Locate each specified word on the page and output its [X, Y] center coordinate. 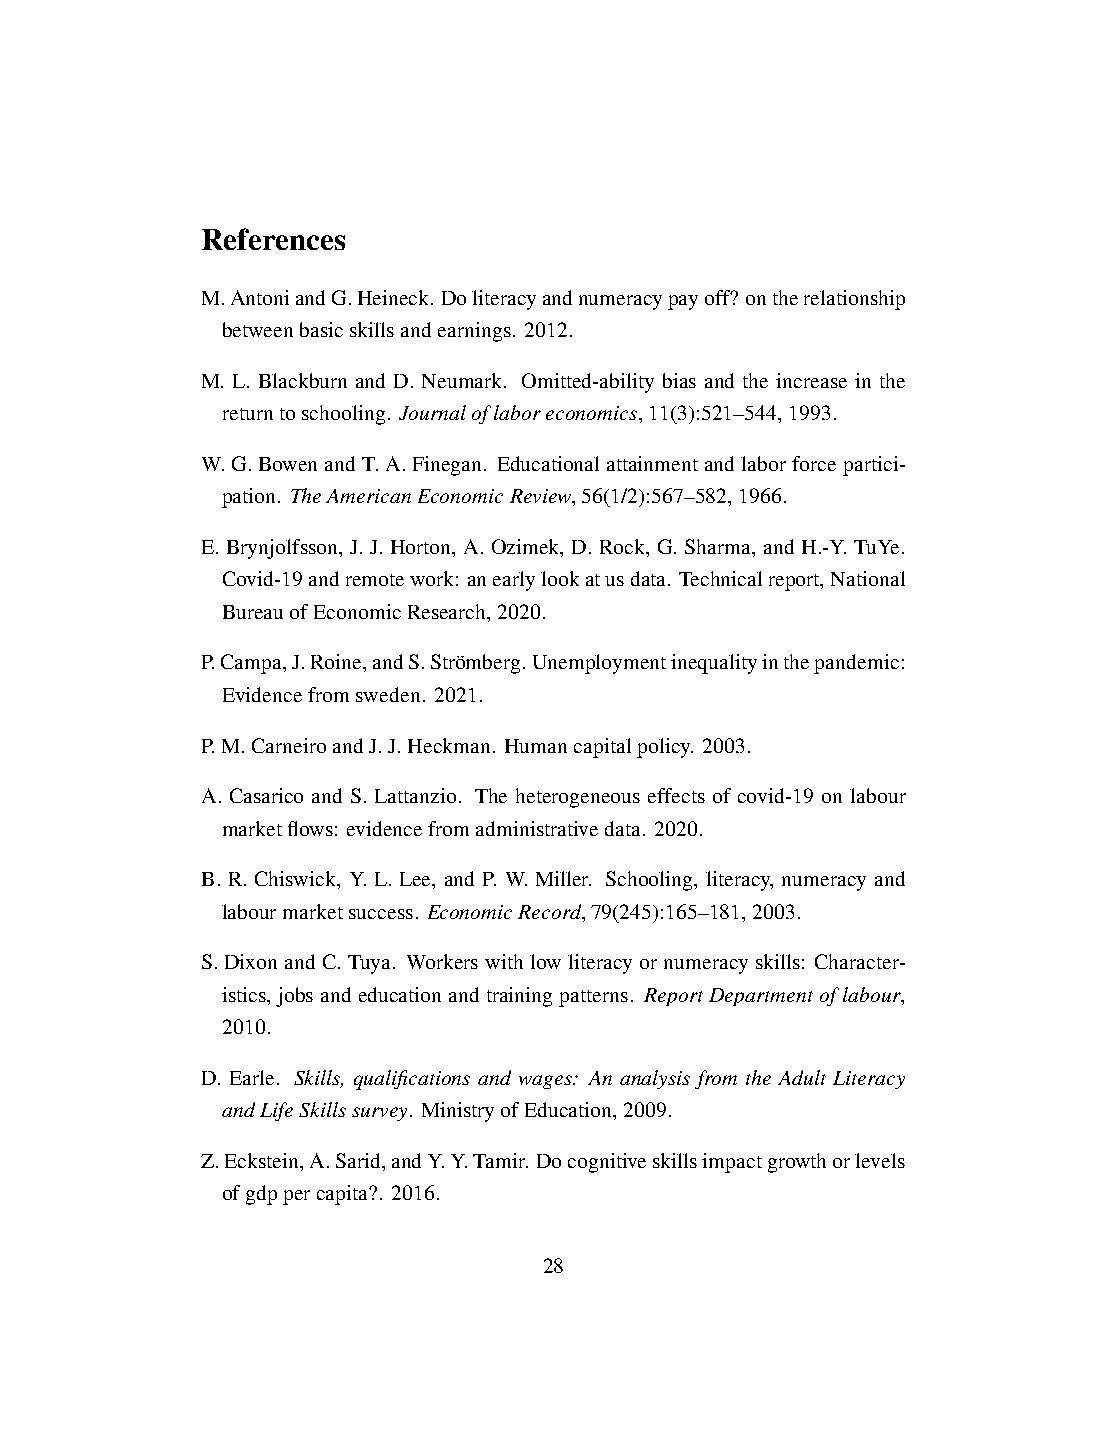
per [296, 1197]
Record [551, 911]
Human [536, 746]
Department [761, 997]
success [381, 914]
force [814, 463]
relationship [854, 300]
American [368, 496]
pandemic [856, 664]
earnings [474, 332]
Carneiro [289, 745]
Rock [624, 548]
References [273, 239]
